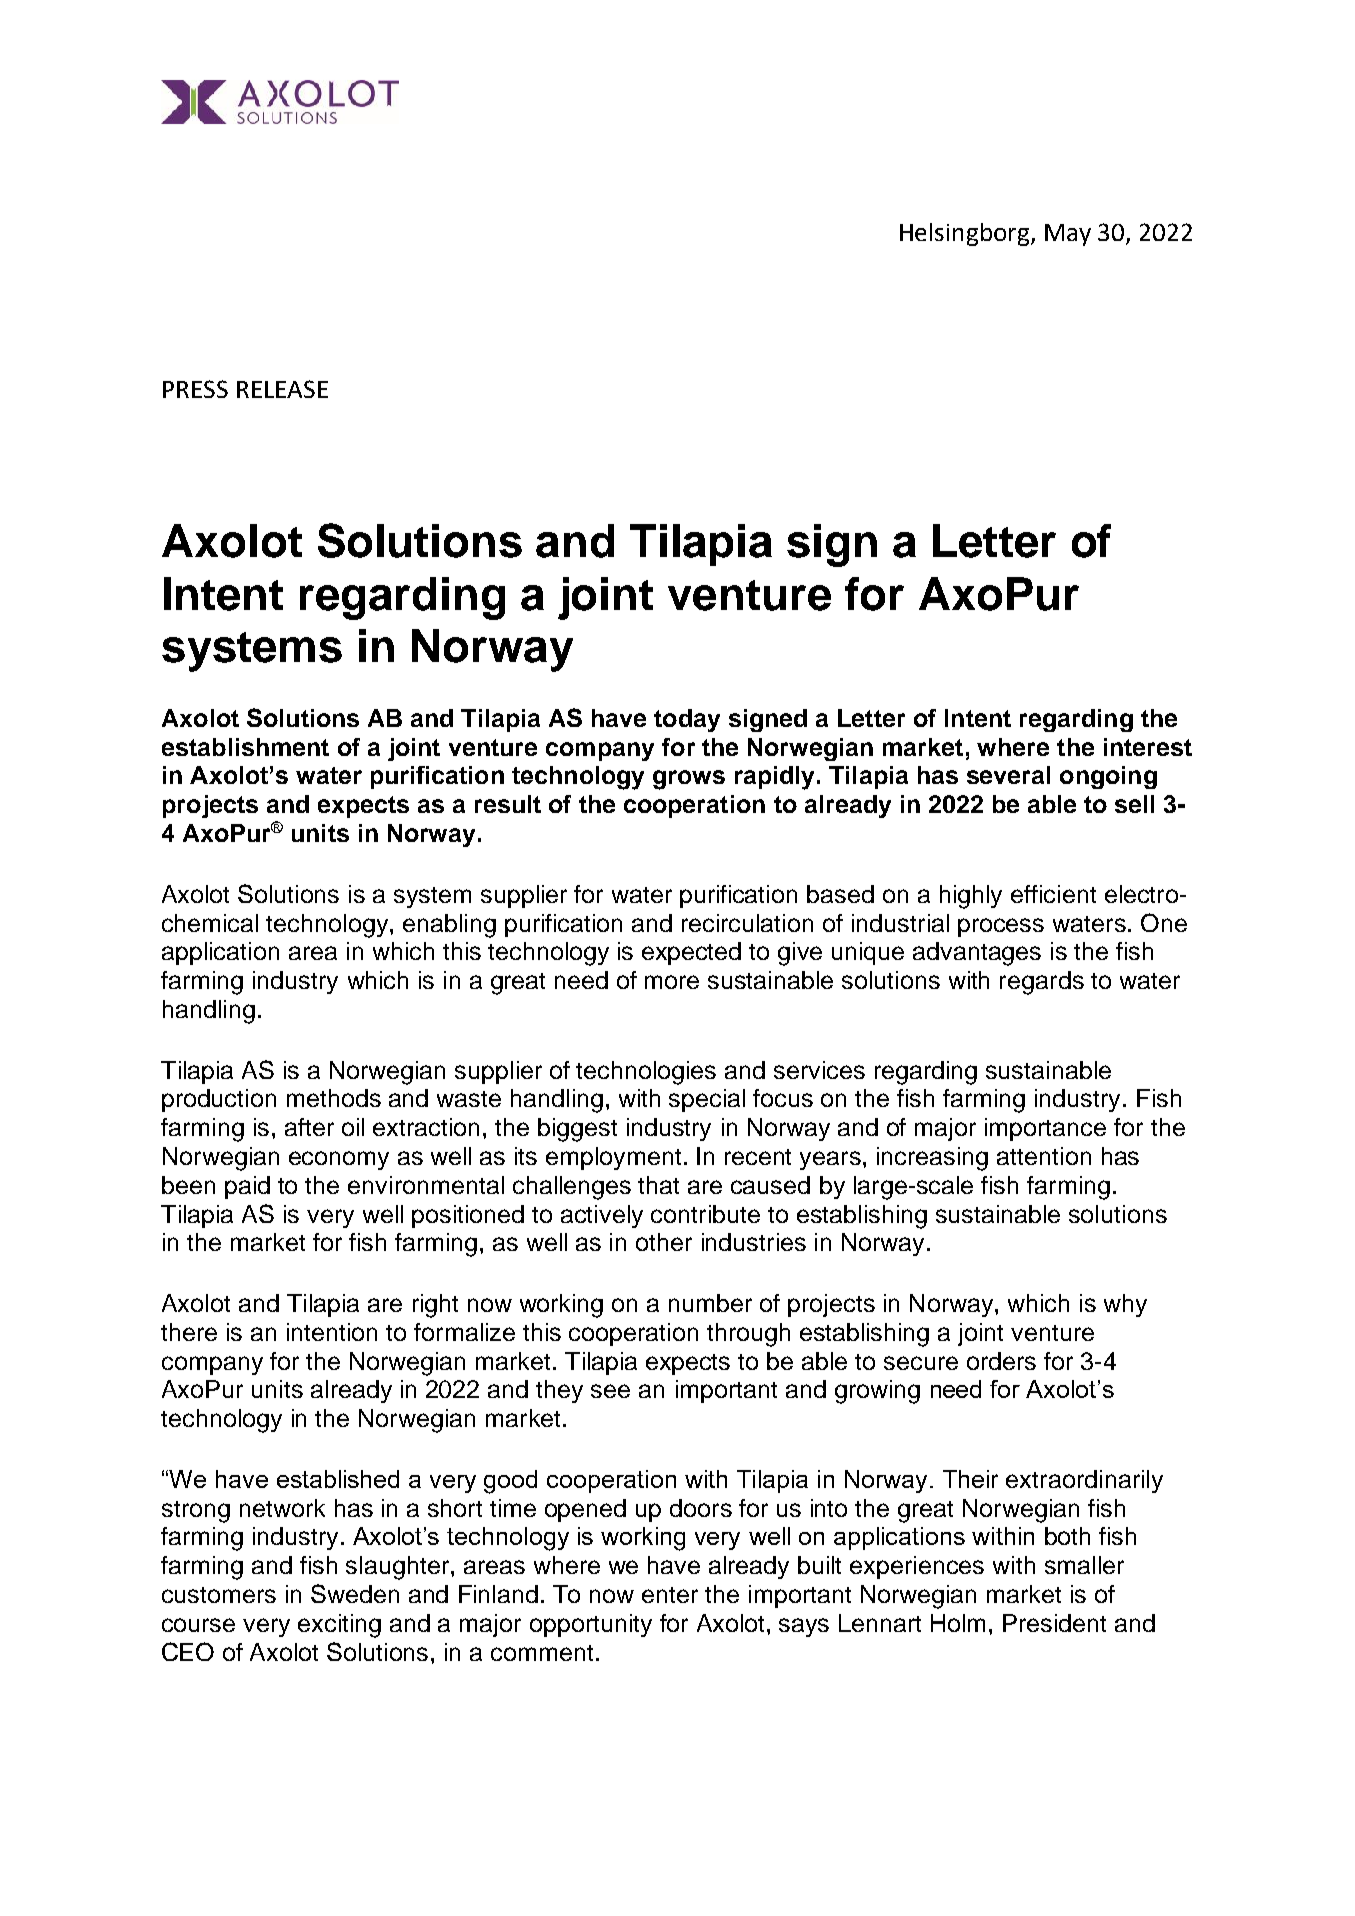  I want to click on May, so click(1068, 235).
